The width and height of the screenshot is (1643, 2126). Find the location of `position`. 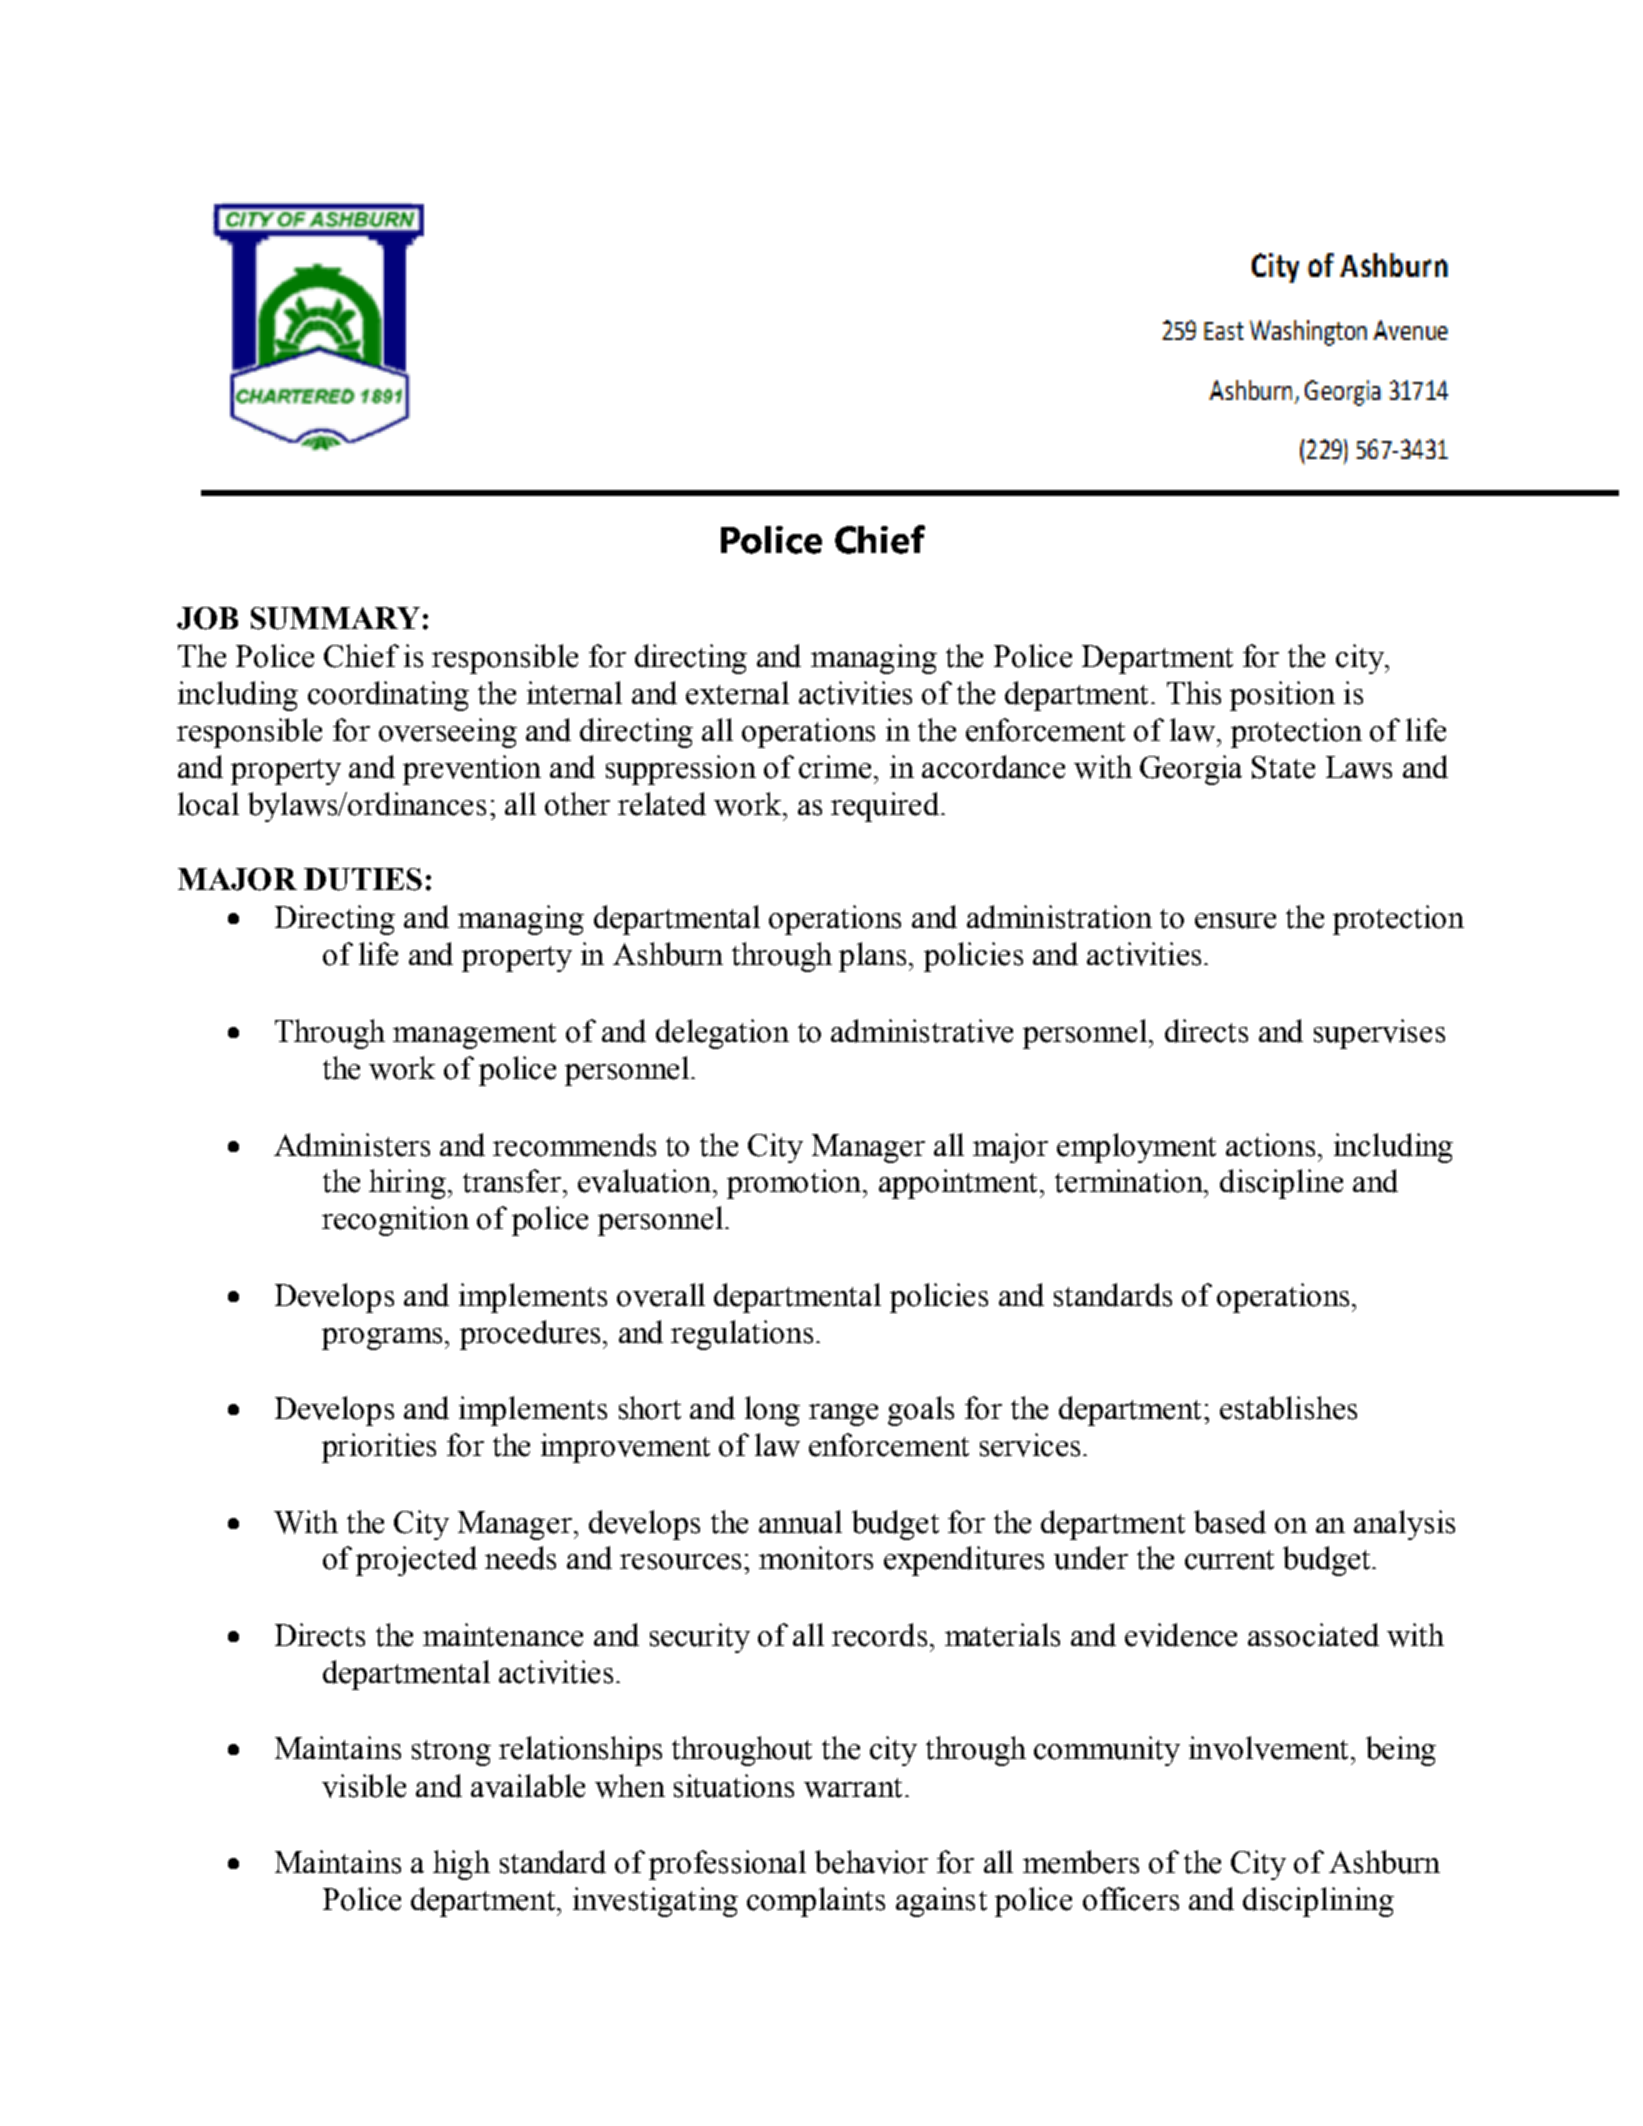

position is located at coordinates (1282, 696).
